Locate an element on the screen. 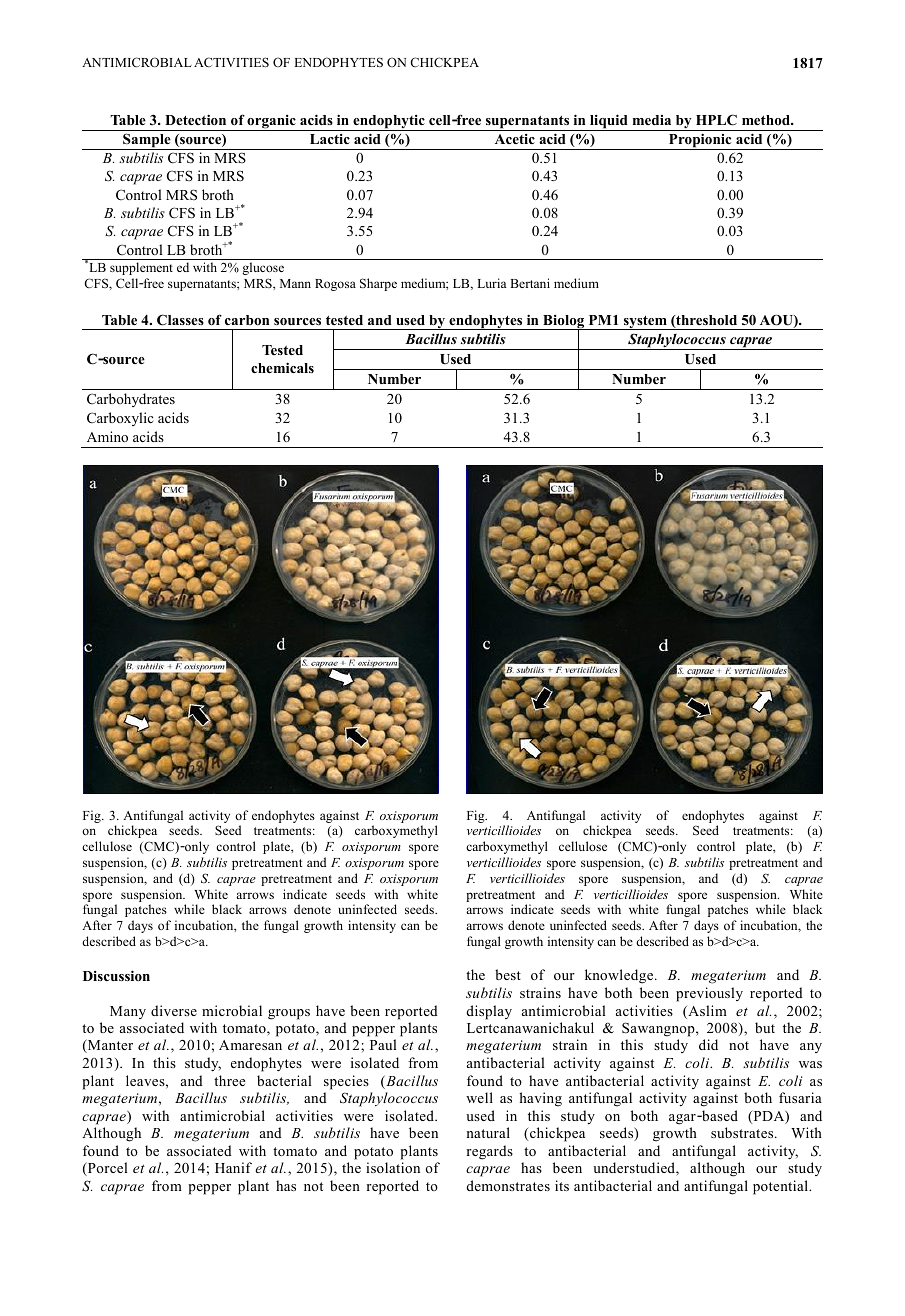 The height and width of the screenshot is (1316, 905). Propionic is located at coordinates (700, 141).
